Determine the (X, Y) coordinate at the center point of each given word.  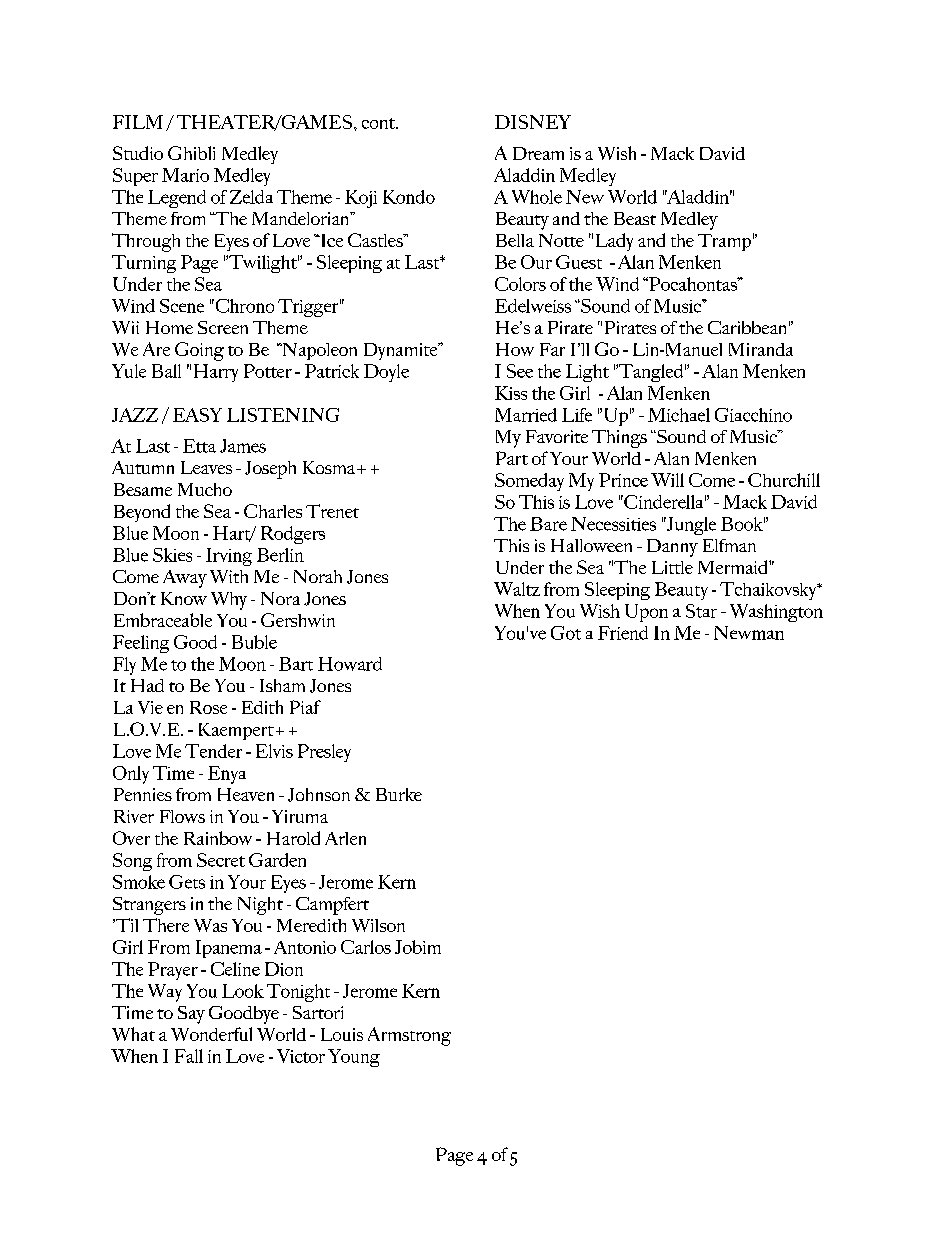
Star (701, 611)
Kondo (409, 197)
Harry (216, 373)
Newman (749, 633)
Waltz (517, 589)
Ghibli (191, 153)
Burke (399, 794)
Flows (182, 816)
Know (184, 598)
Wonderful (211, 1034)
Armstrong (409, 1036)
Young (354, 1058)
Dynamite (402, 351)
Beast (635, 218)
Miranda (761, 349)
